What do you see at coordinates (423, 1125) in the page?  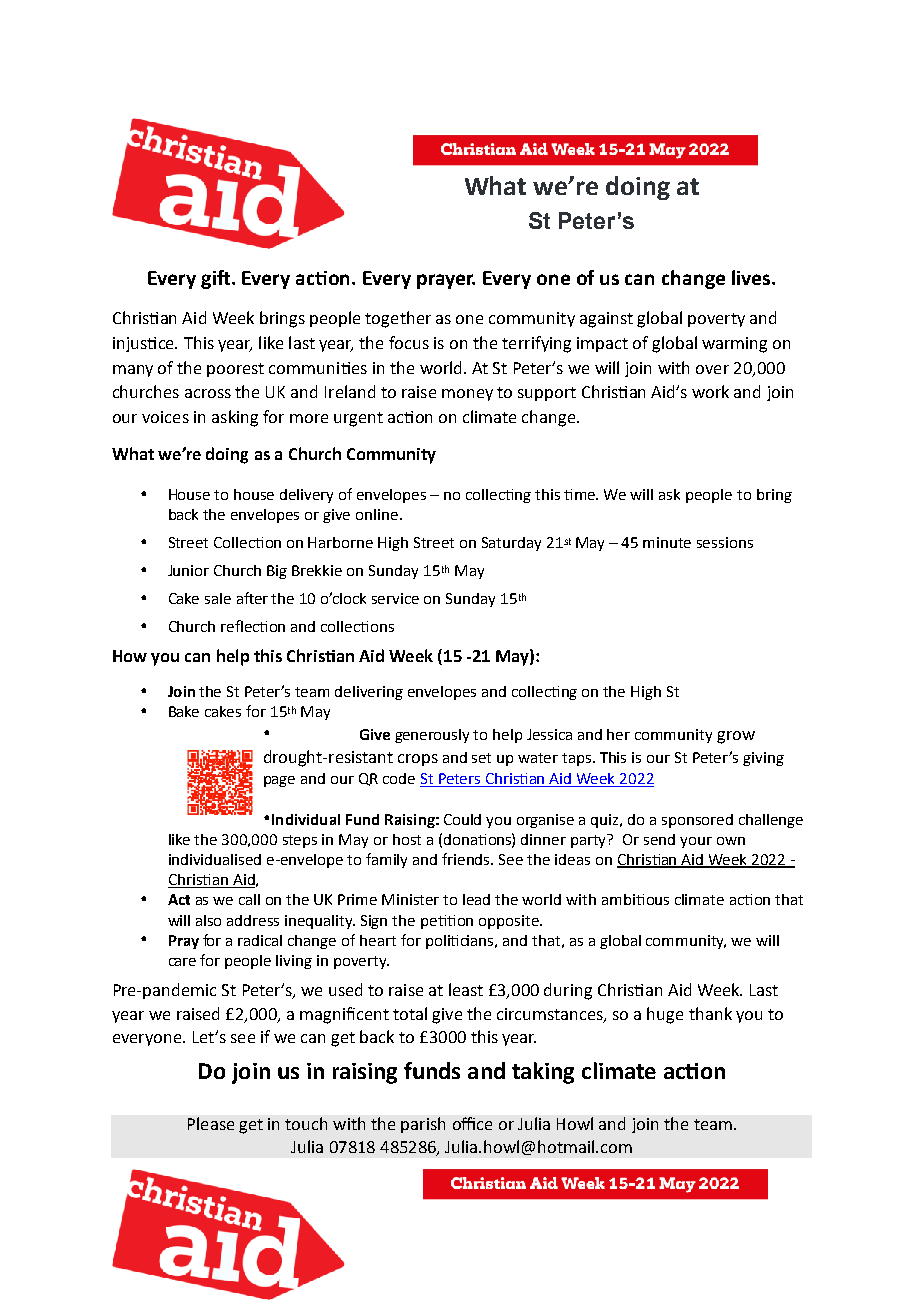 I see `parish` at bounding box center [423, 1125].
